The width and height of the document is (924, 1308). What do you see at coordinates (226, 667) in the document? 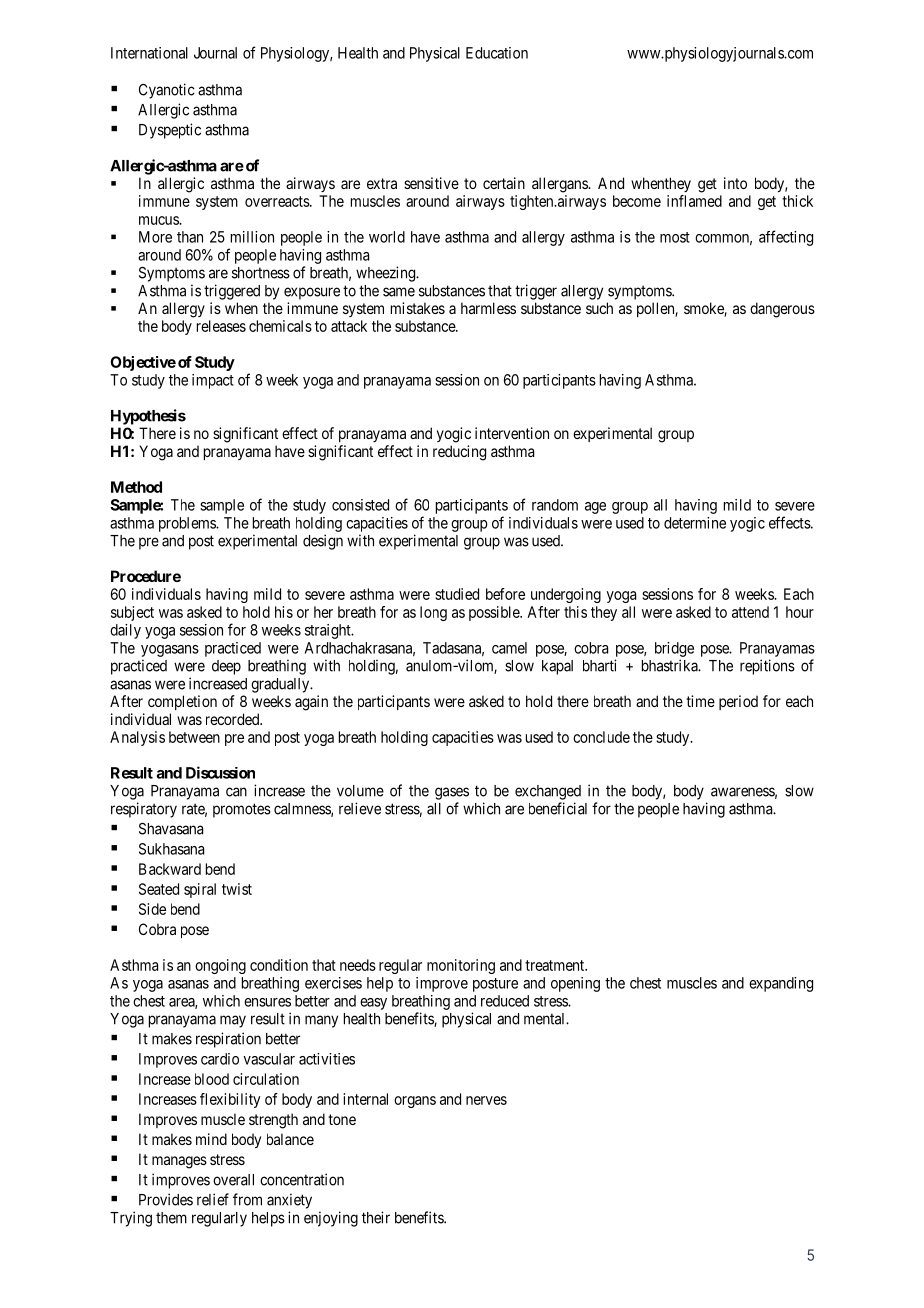
I see `deep` at bounding box center [226, 667].
